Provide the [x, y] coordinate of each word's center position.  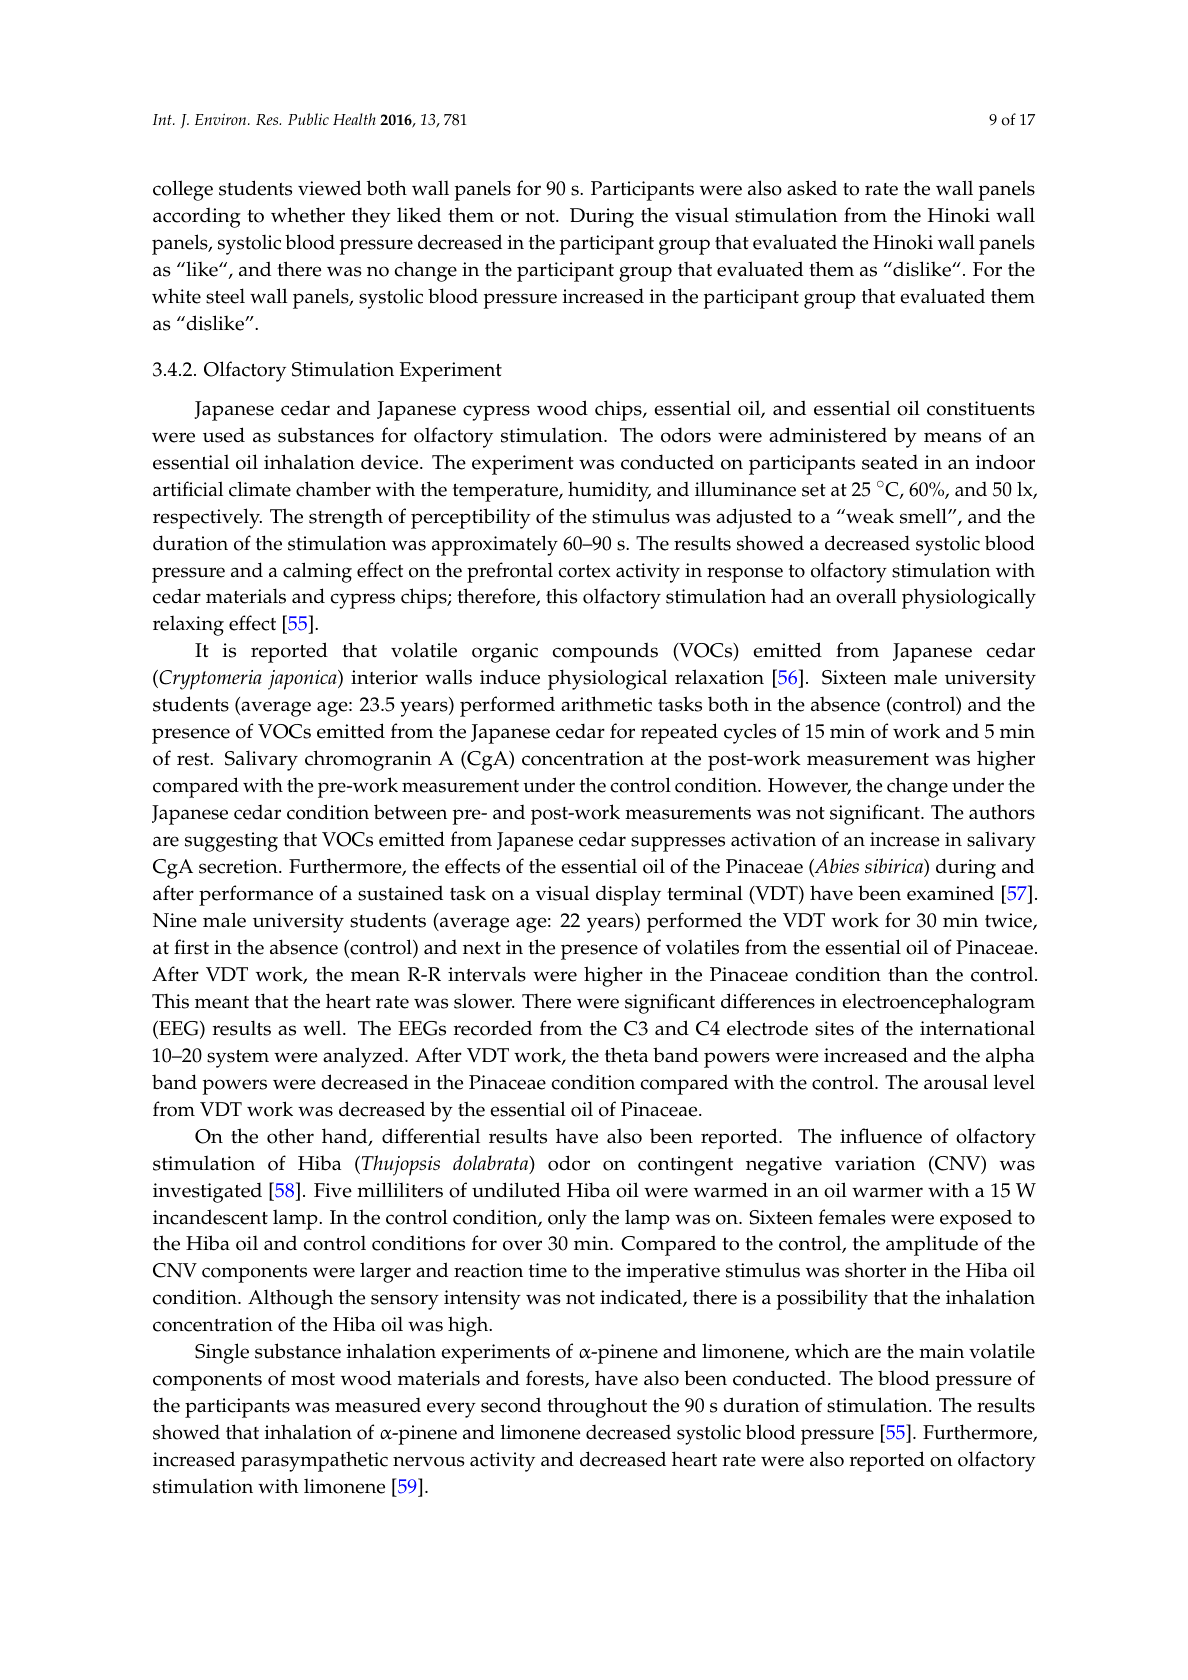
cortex [584, 571]
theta [626, 1055]
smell [924, 516]
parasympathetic [314, 1461]
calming [317, 572]
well [323, 1028]
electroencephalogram [938, 1003]
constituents [981, 408]
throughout [597, 1407]
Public [308, 119]
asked [812, 188]
